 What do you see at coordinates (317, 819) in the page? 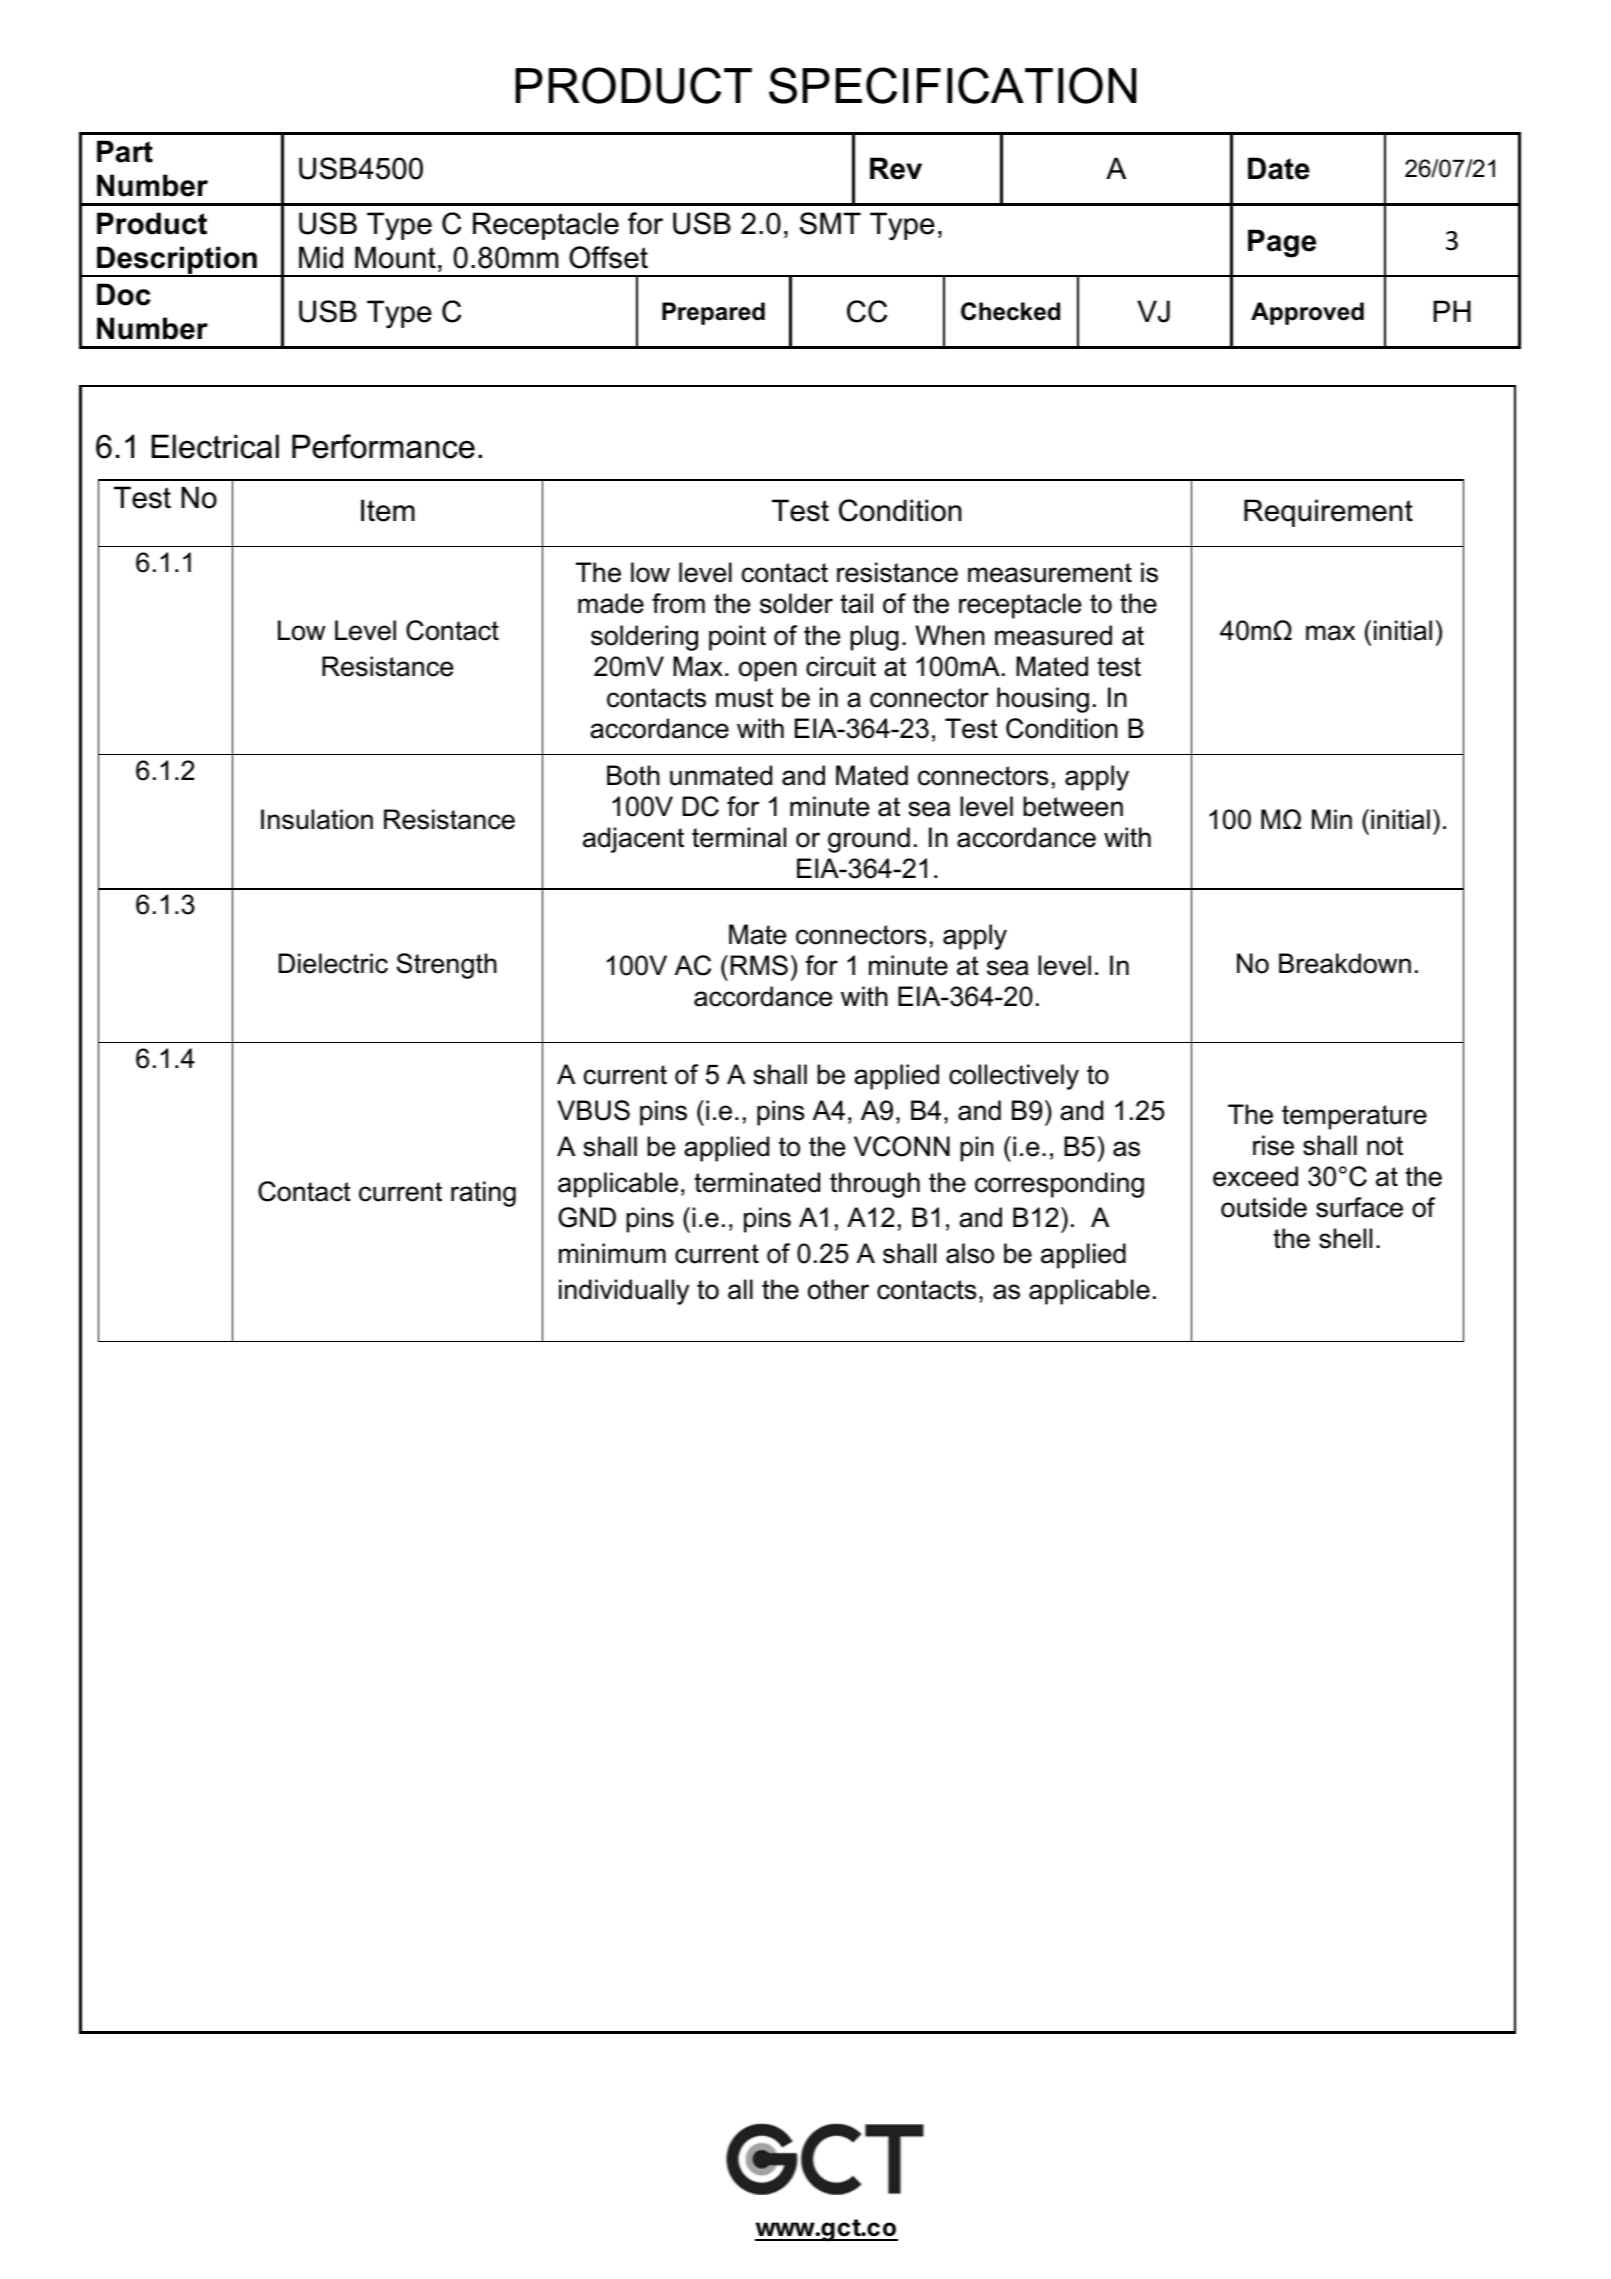
I see `Insulation` at bounding box center [317, 819].
